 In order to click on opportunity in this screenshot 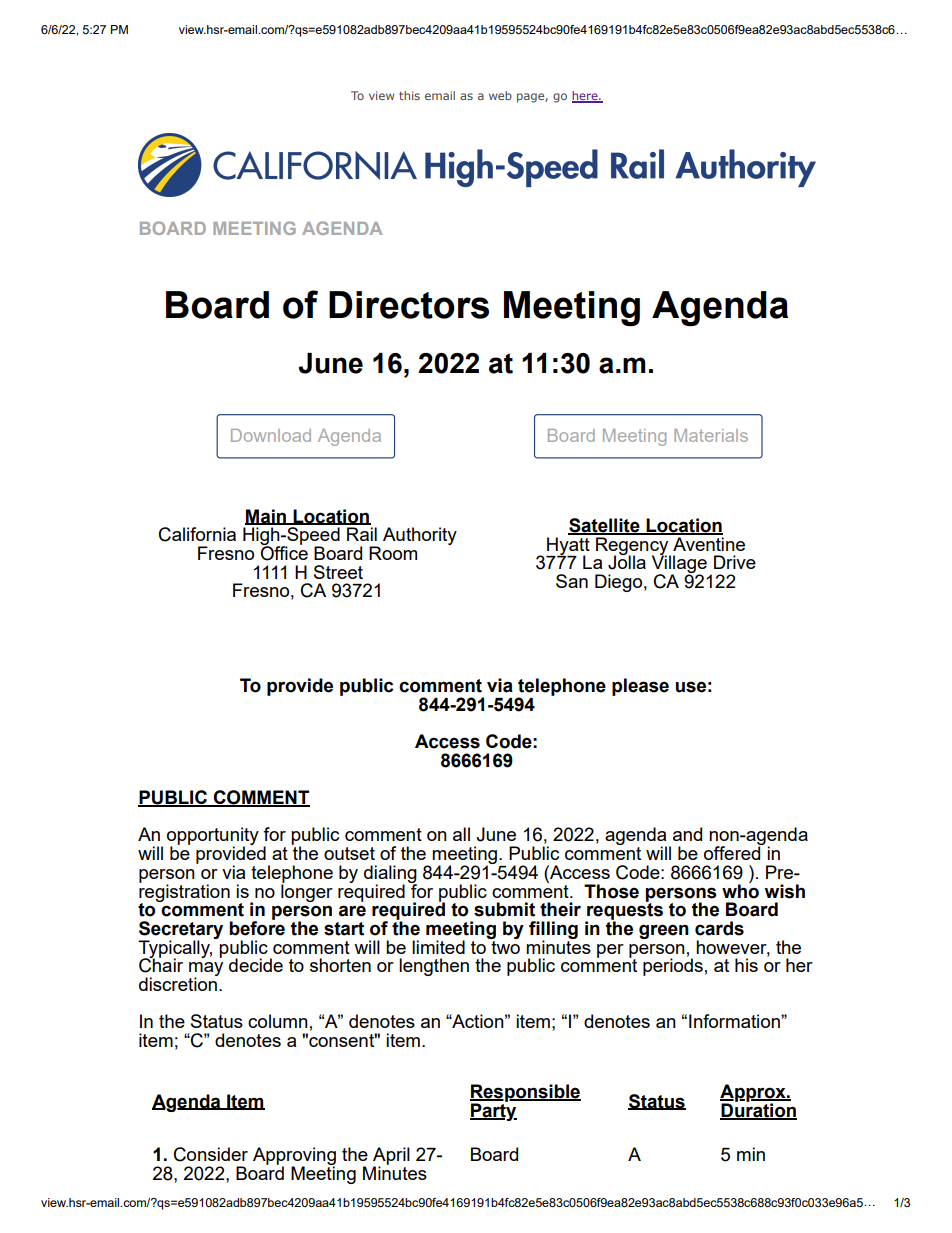, I will do `click(213, 837)`.
